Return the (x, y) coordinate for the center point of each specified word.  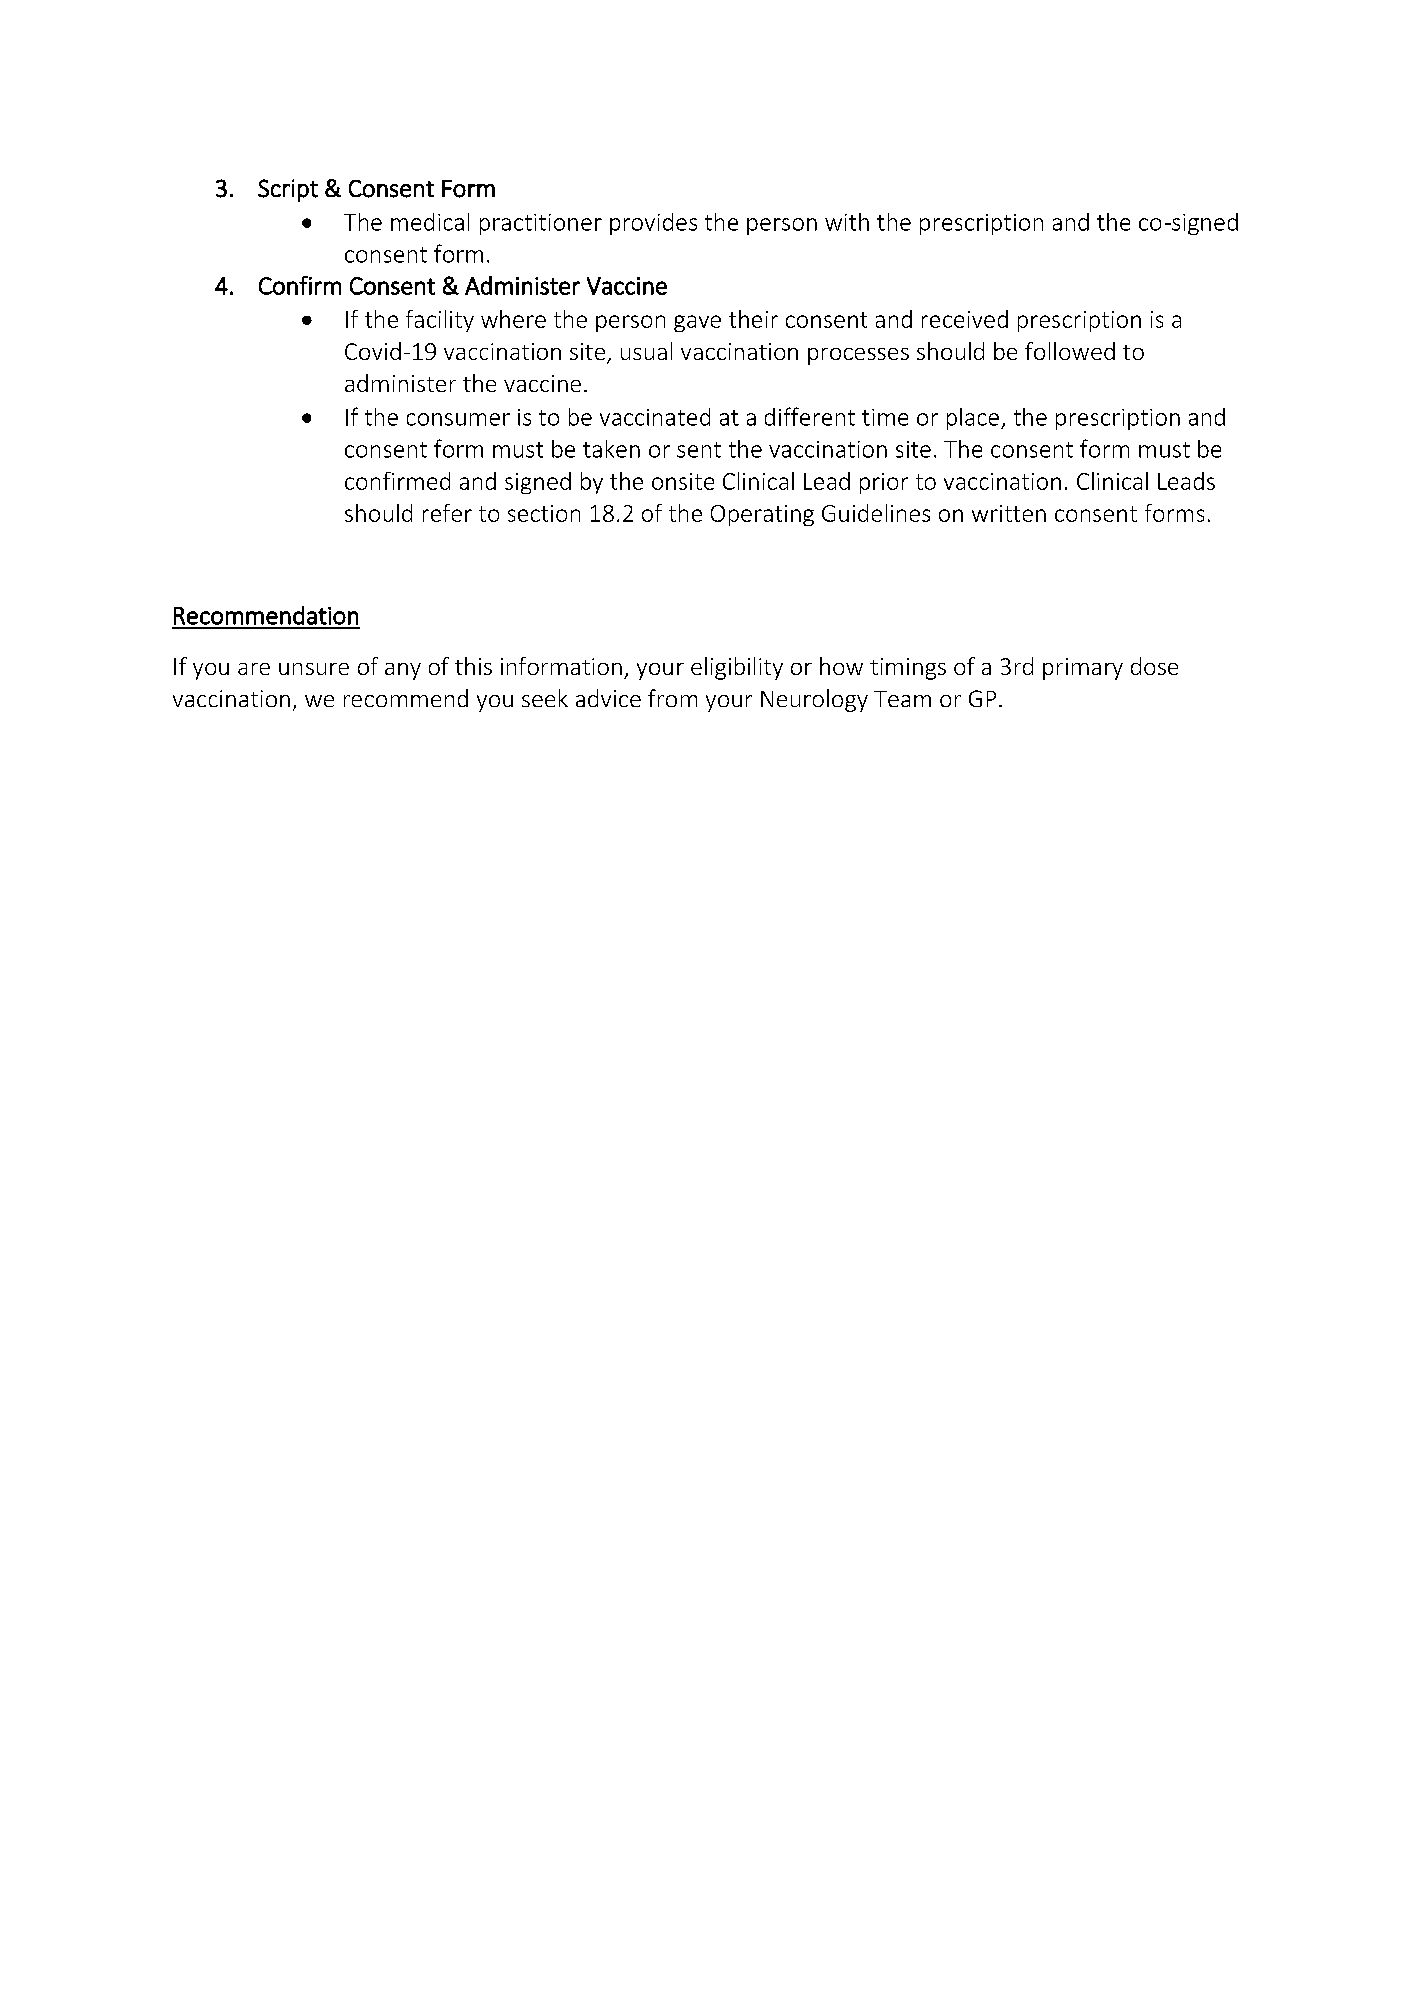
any (403, 671)
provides (653, 224)
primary (1083, 669)
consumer (458, 419)
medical (430, 222)
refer (447, 513)
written (1009, 513)
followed (1070, 351)
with (847, 222)
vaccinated (655, 417)
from (672, 698)
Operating (762, 515)
